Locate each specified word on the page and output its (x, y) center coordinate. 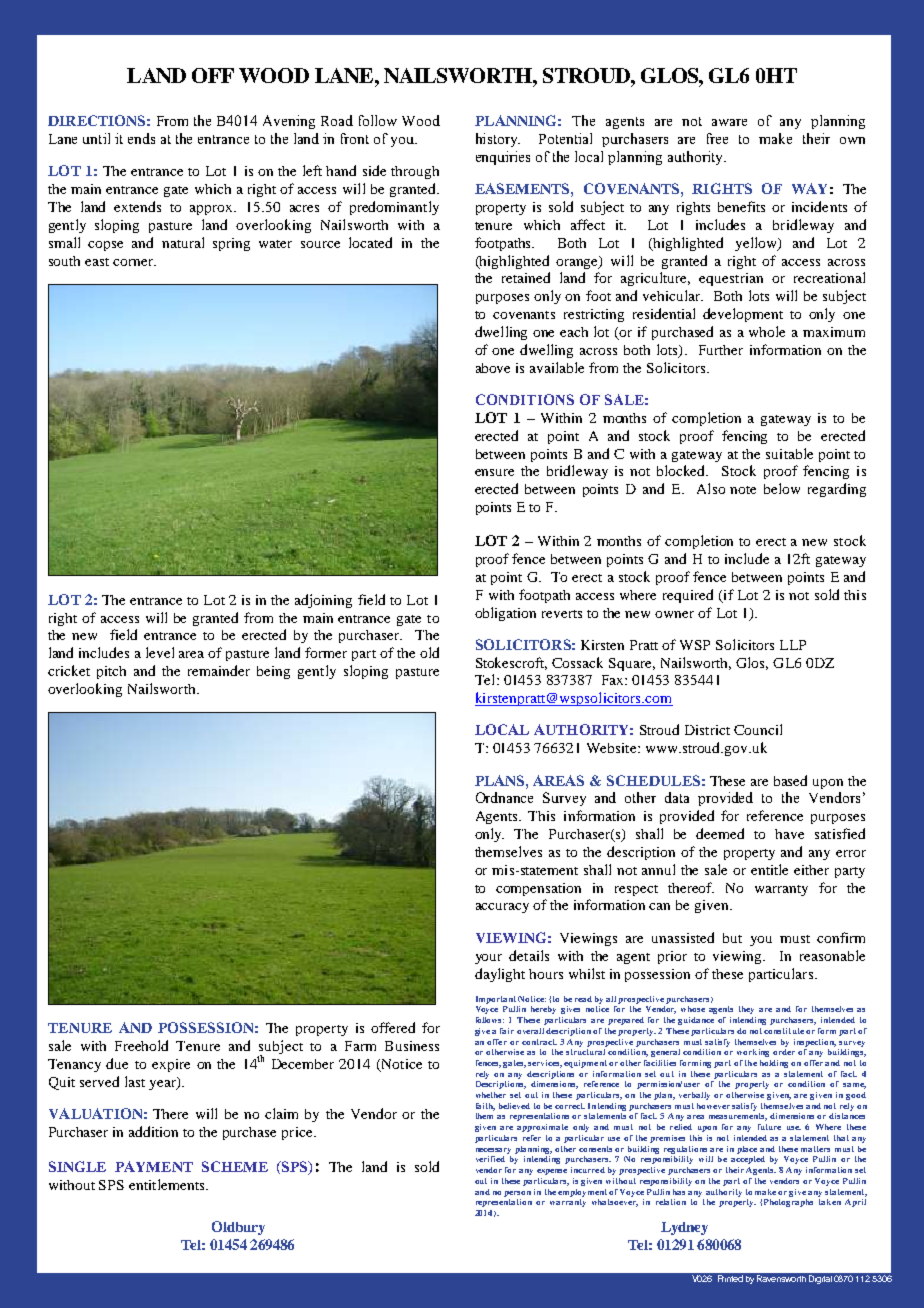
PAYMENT (154, 1166)
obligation (505, 614)
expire (171, 1065)
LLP (793, 645)
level (160, 652)
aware (729, 122)
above (493, 368)
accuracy (502, 908)
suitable (789, 453)
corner (134, 262)
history (498, 140)
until (96, 138)
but (732, 938)
